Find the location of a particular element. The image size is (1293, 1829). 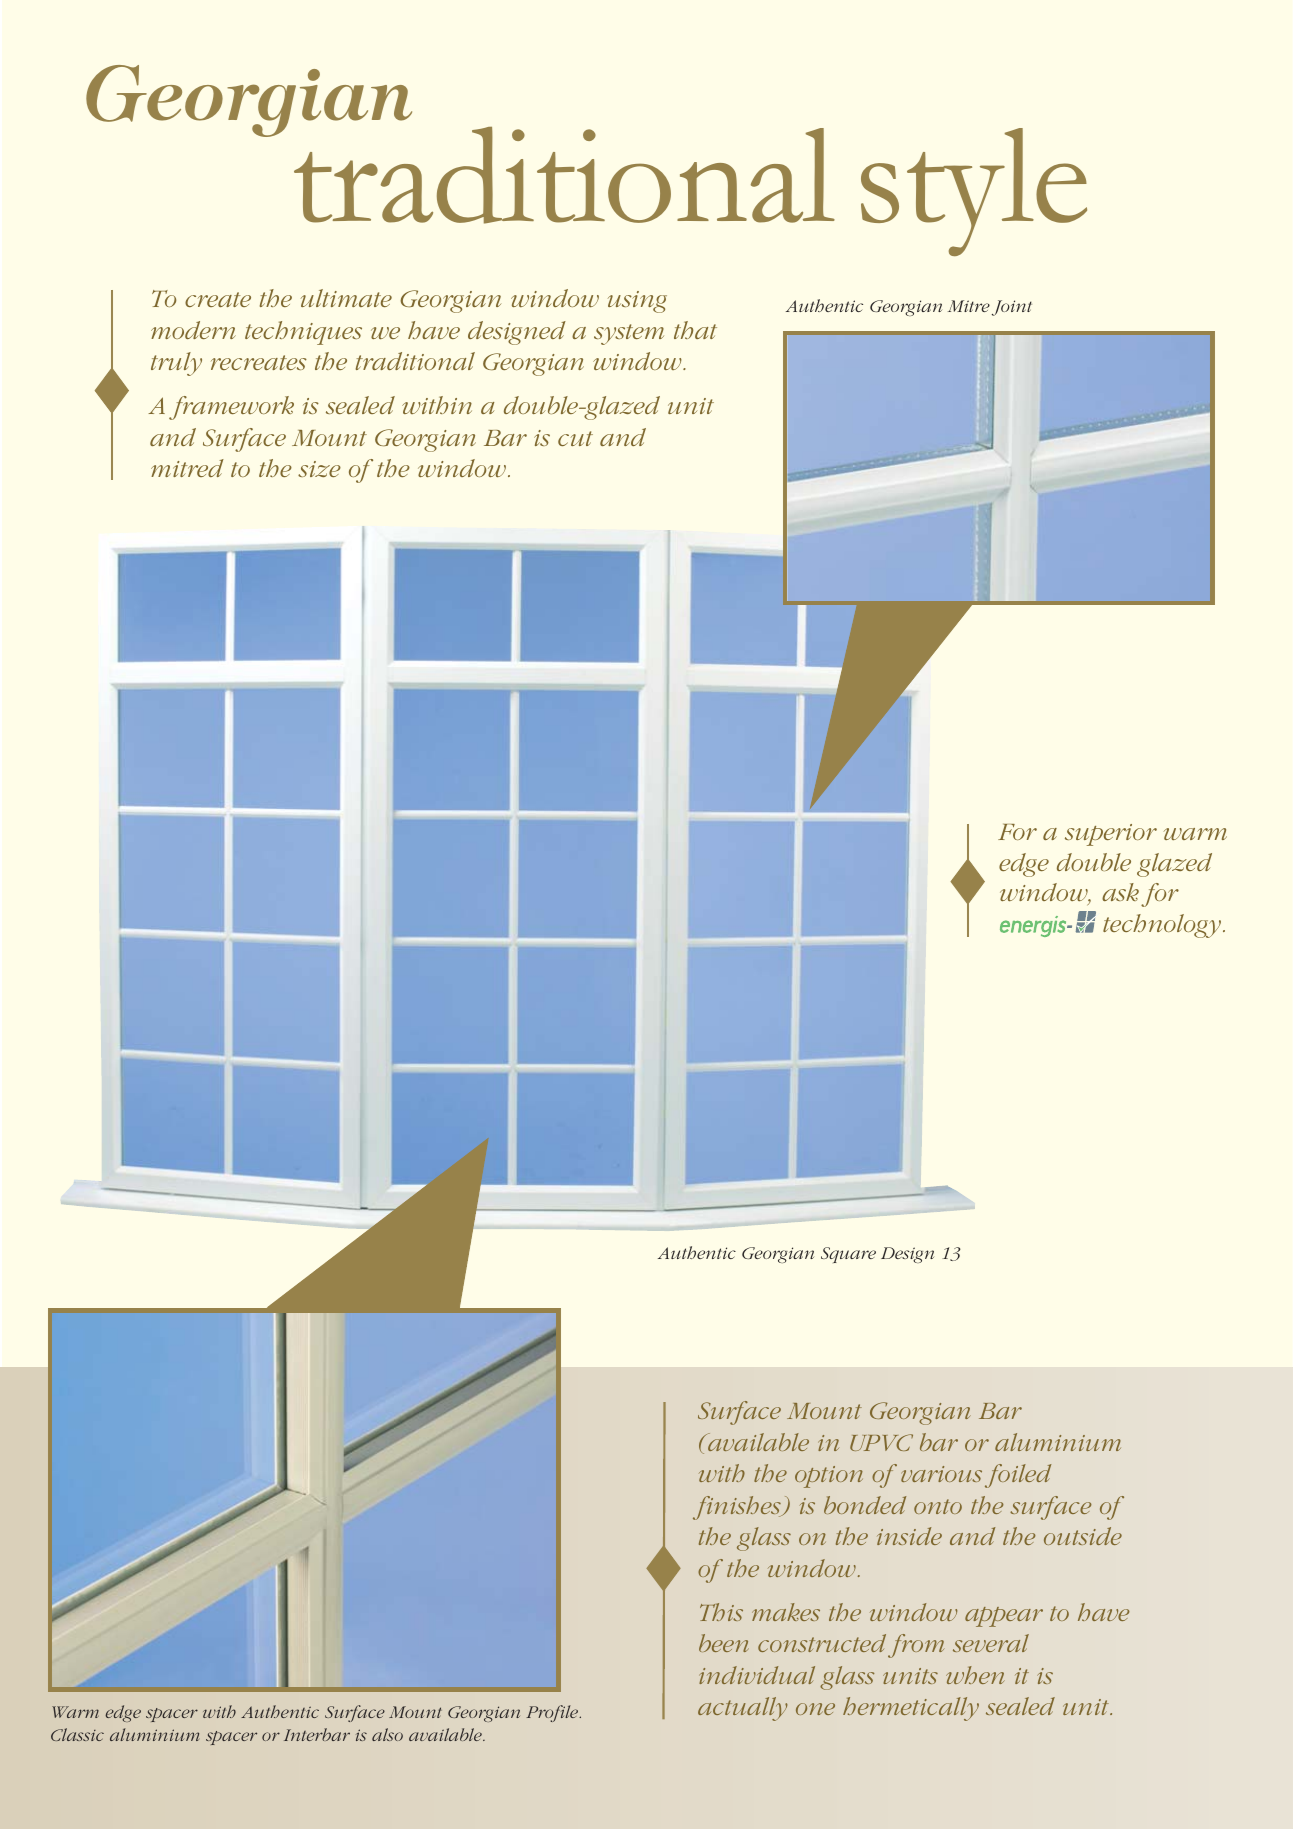

modern is located at coordinates (193, 330).
